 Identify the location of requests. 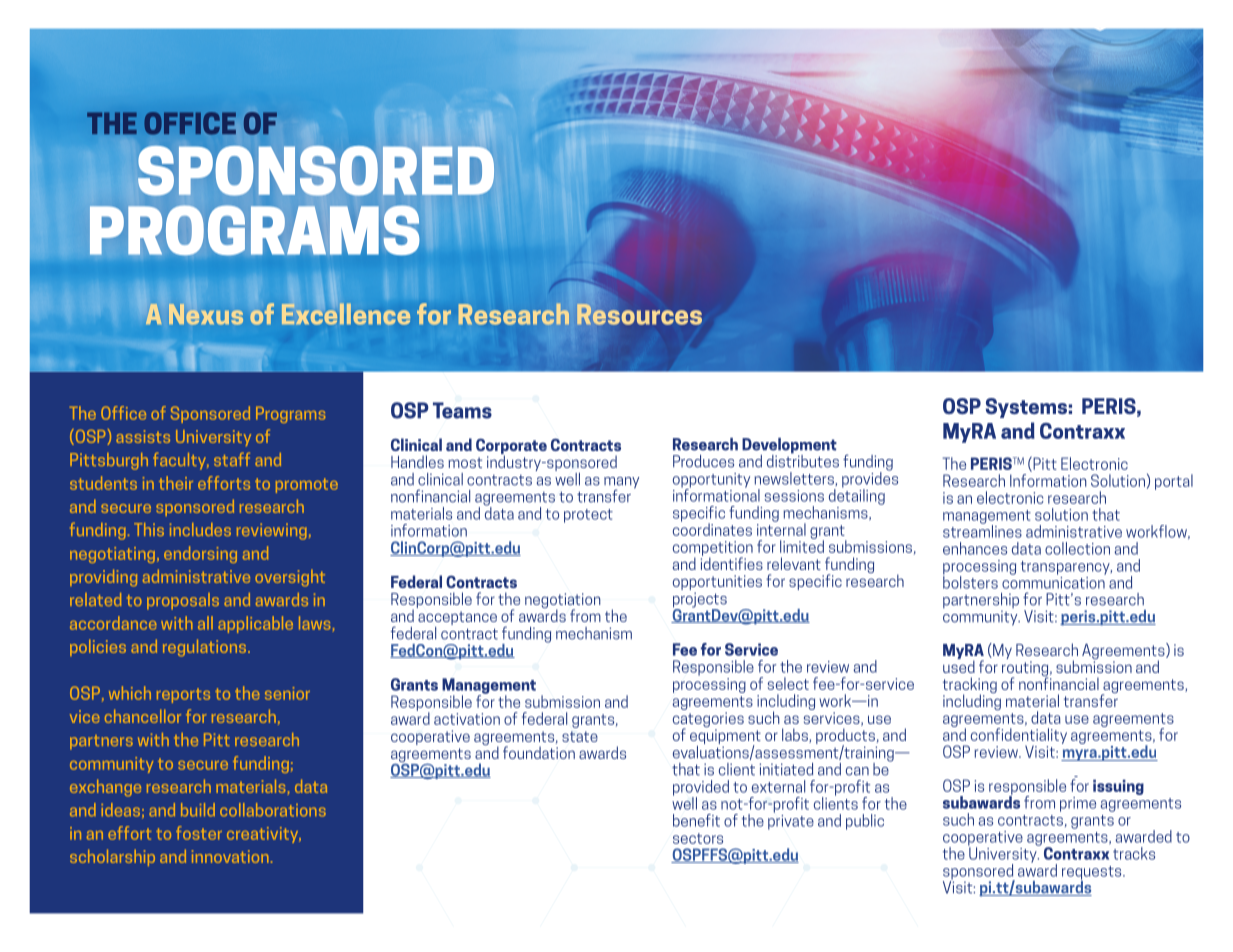
(1093, 874).
